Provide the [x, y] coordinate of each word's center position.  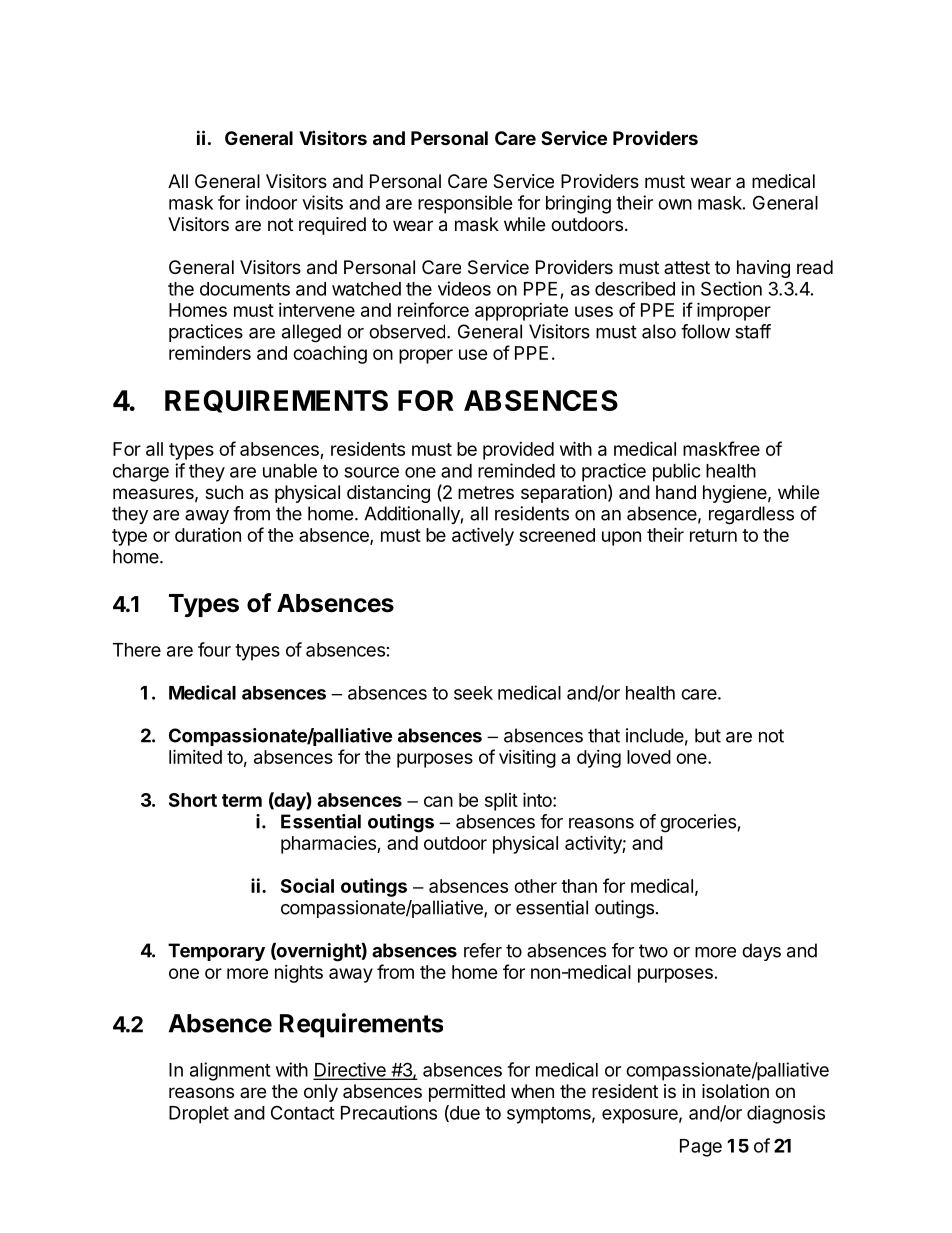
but [708, 735]
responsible [465, 204]
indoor [271, 202]
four [214, 649]
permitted [467, 1093]
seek [473, 693]
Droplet [199, 1115]
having [763, 269]
